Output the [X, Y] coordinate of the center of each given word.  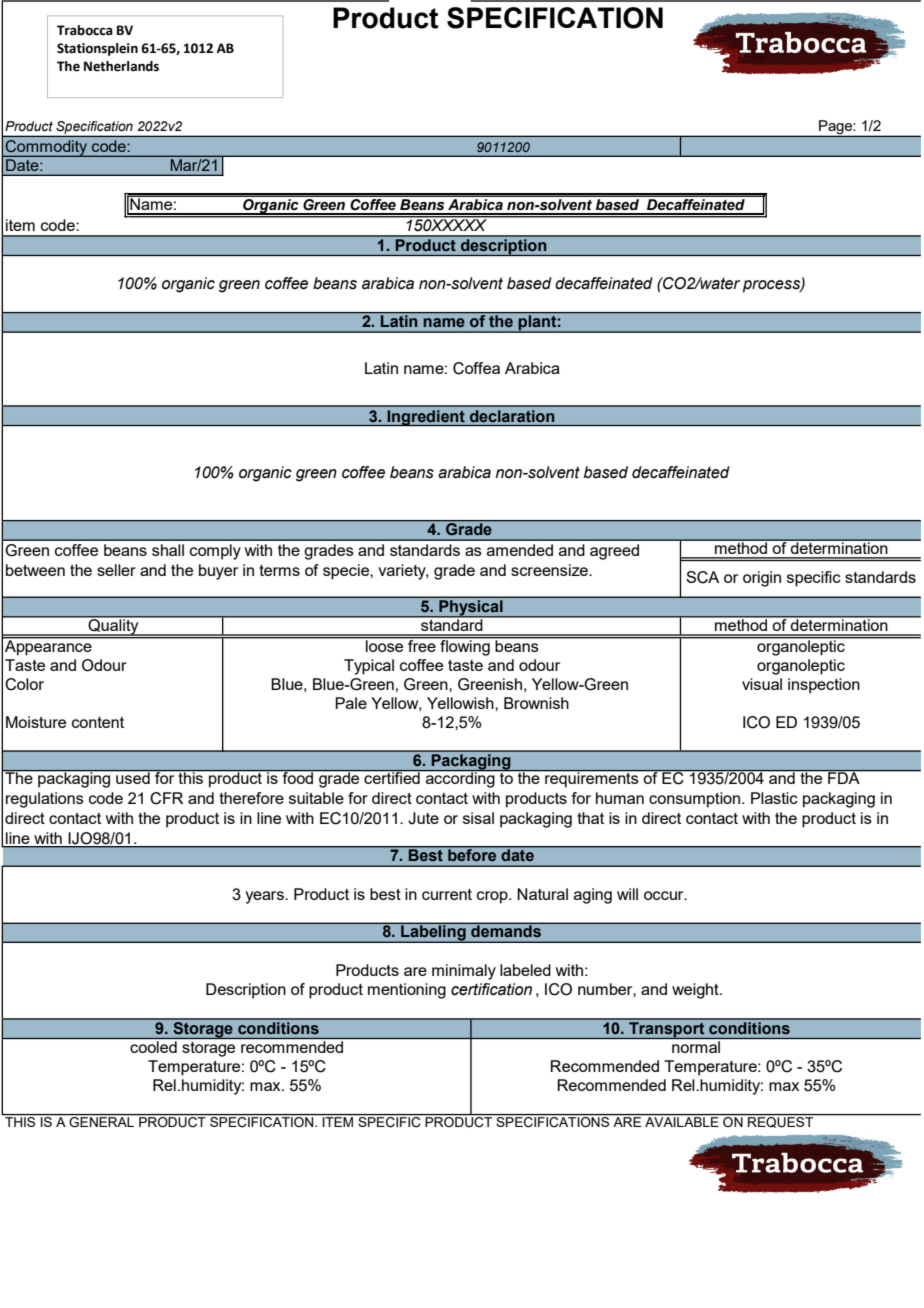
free [422, 644]
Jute [423, 818]
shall [168, 550]
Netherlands [121, 66]
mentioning [407, 991]
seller [116, 570]
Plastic [774, 798]
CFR [166, 798]
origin [762, 579]
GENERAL [101, 1122]
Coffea [476, 368]
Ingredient [426, 418]
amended [520, 550]
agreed [614, 552]
